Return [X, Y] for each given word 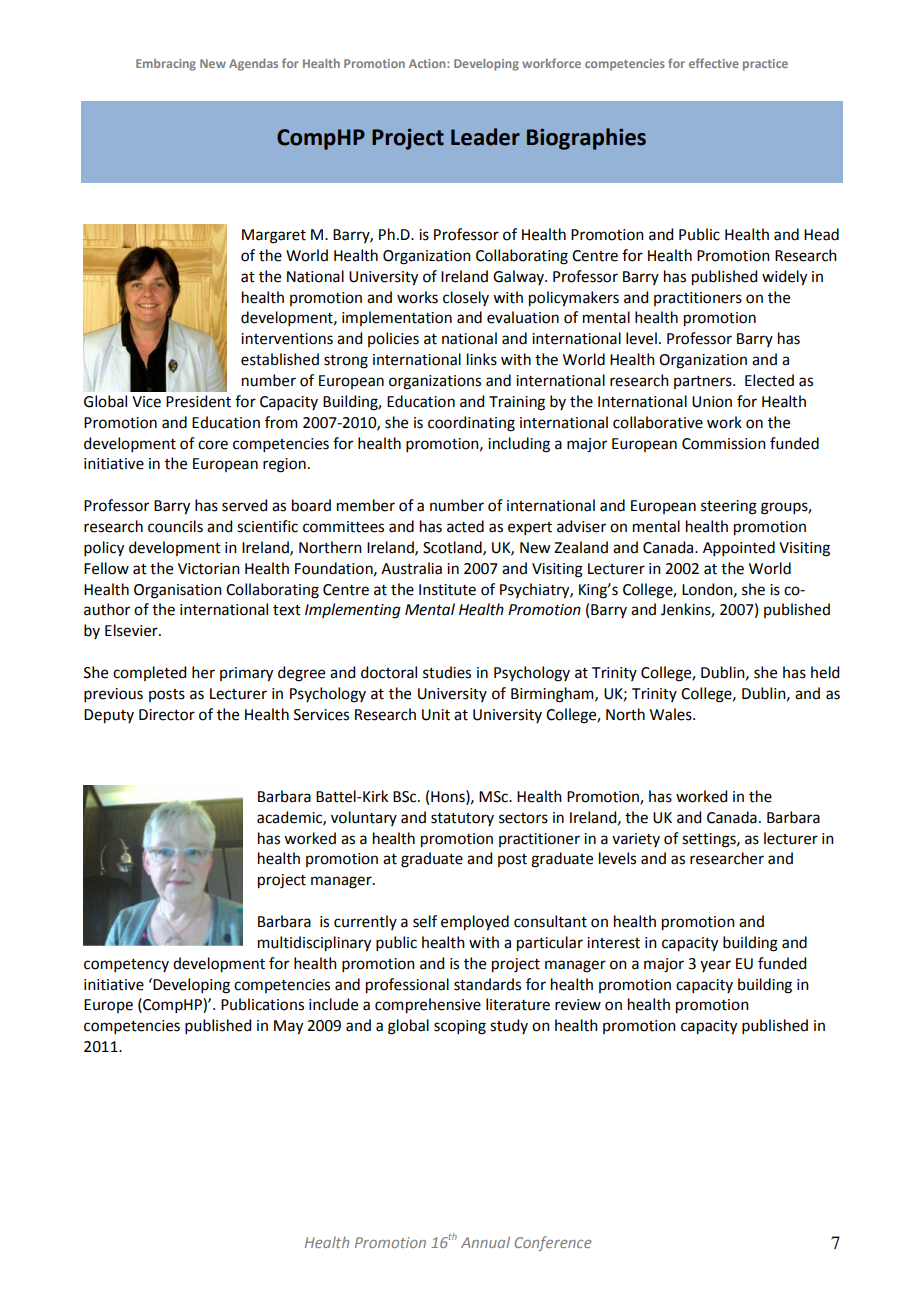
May [288, 1027]
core [213, 445]
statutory [462, 819]
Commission [724, 444]
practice [765, 65]
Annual [485, 1242]
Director [167, 715]
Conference [553, 1243]
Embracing [166, 65]
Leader [485, 137]
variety [636, 840]
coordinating [471, 424]
